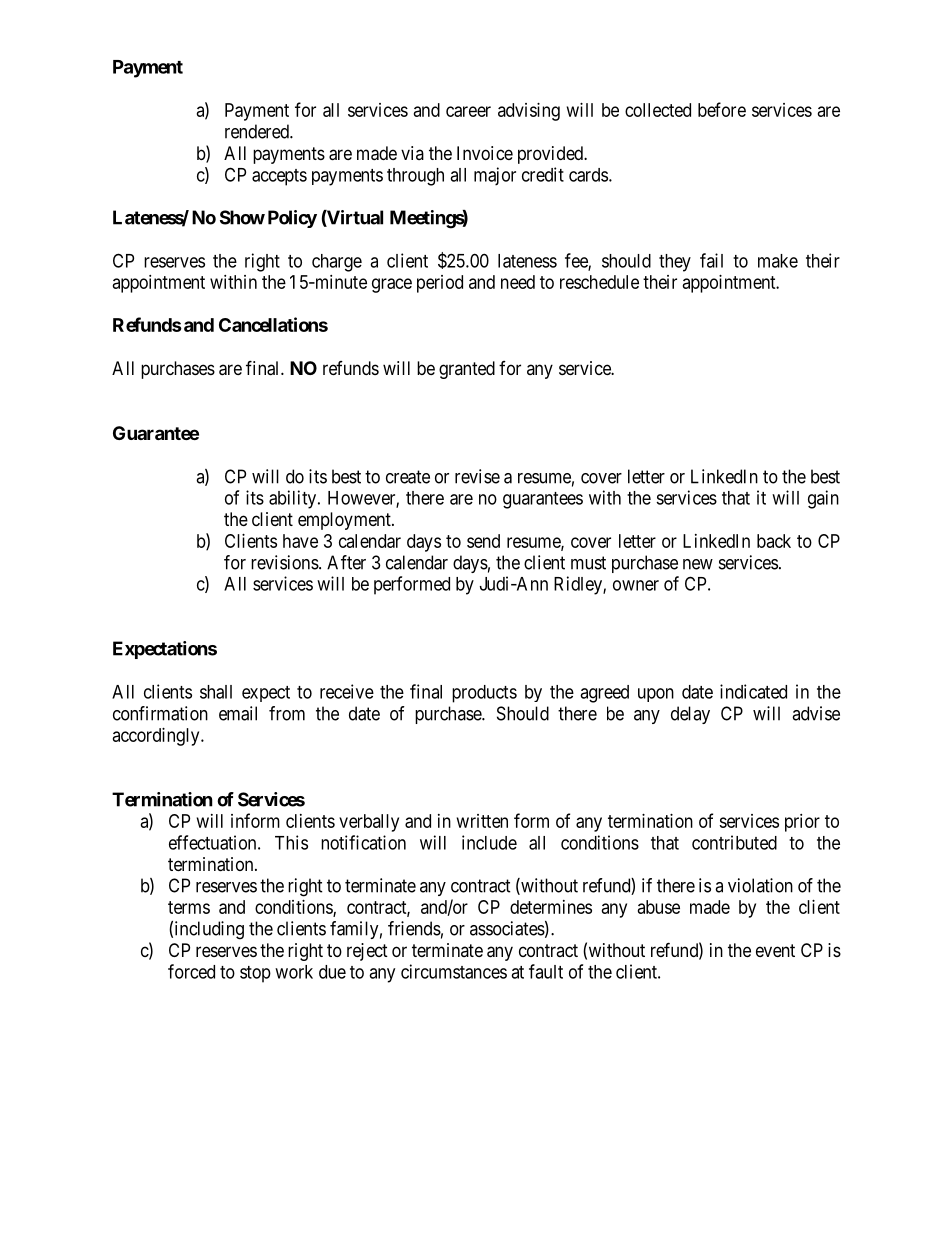  What do you see at coordinates (294, 499) in the screenshot?
I see `ability` at bounding box center [294, 499].
